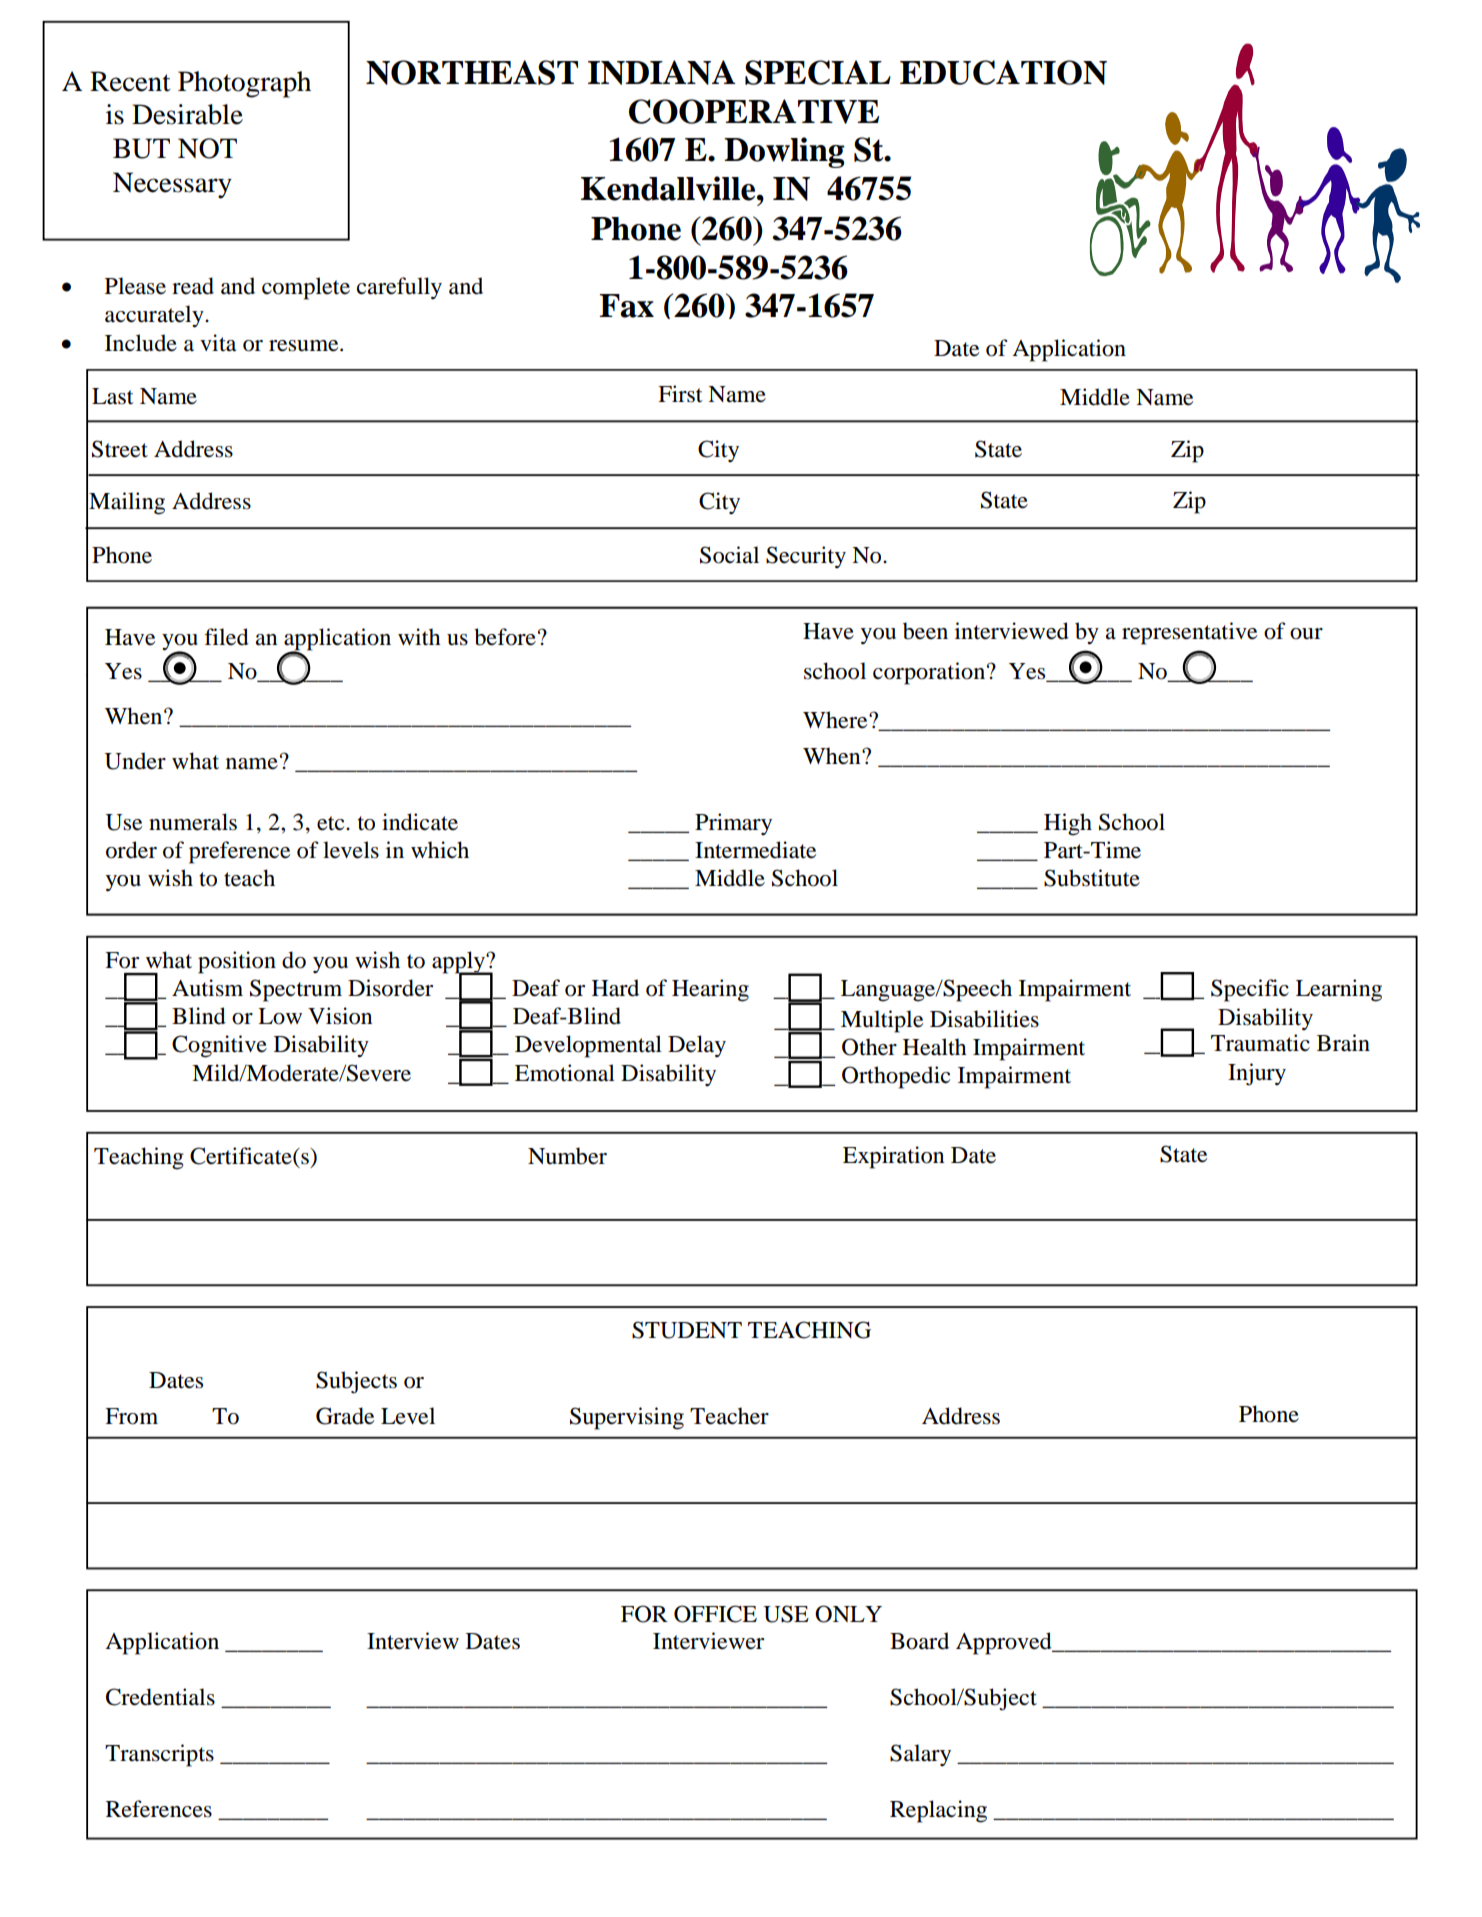 This document has height=1917, width=1482. What do you see at coordinates (754, 111) in the document?
I see `COOPERATIVE` at bounding box center [754, 111].
